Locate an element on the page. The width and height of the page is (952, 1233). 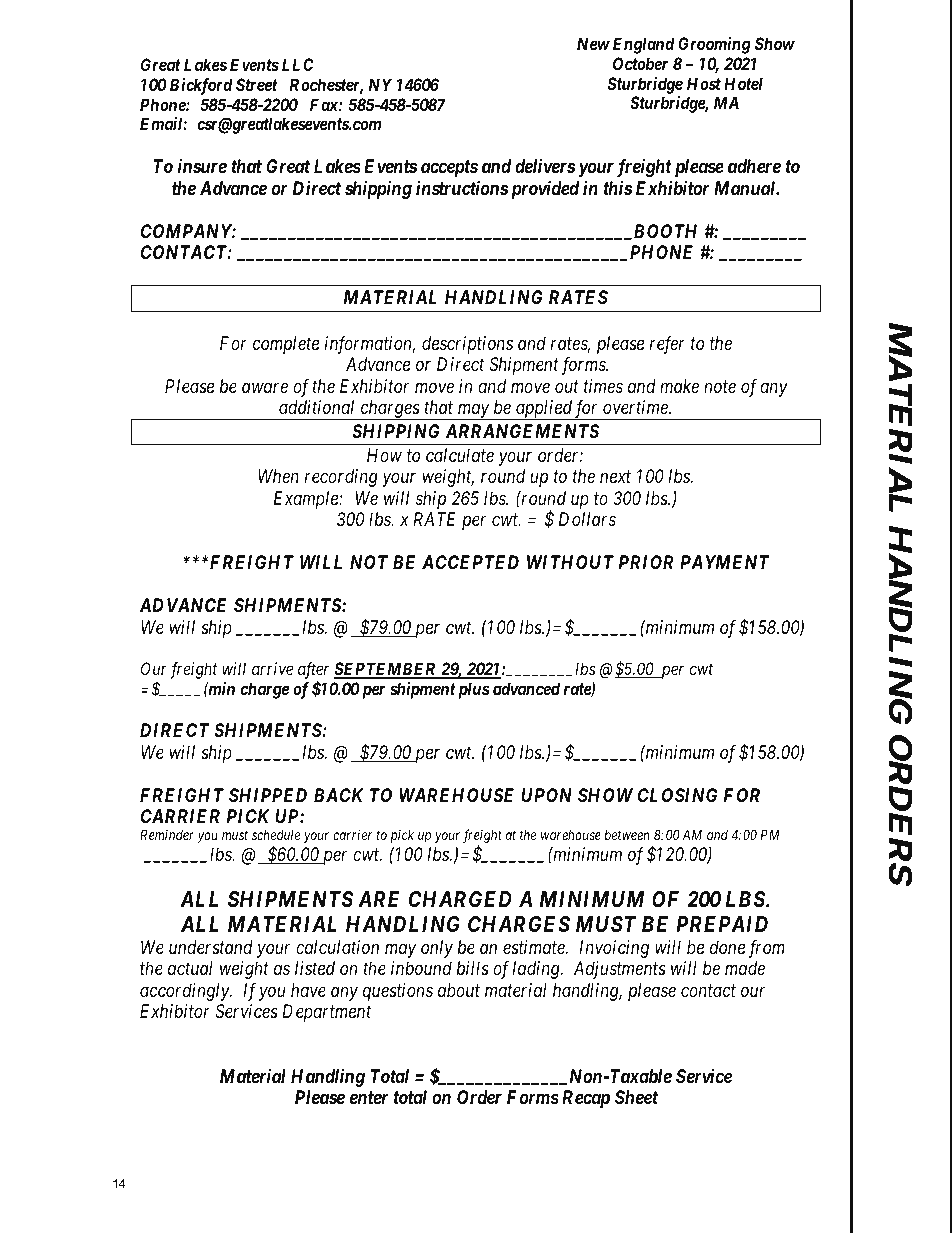
Street is located at coordinates (257, 84).
